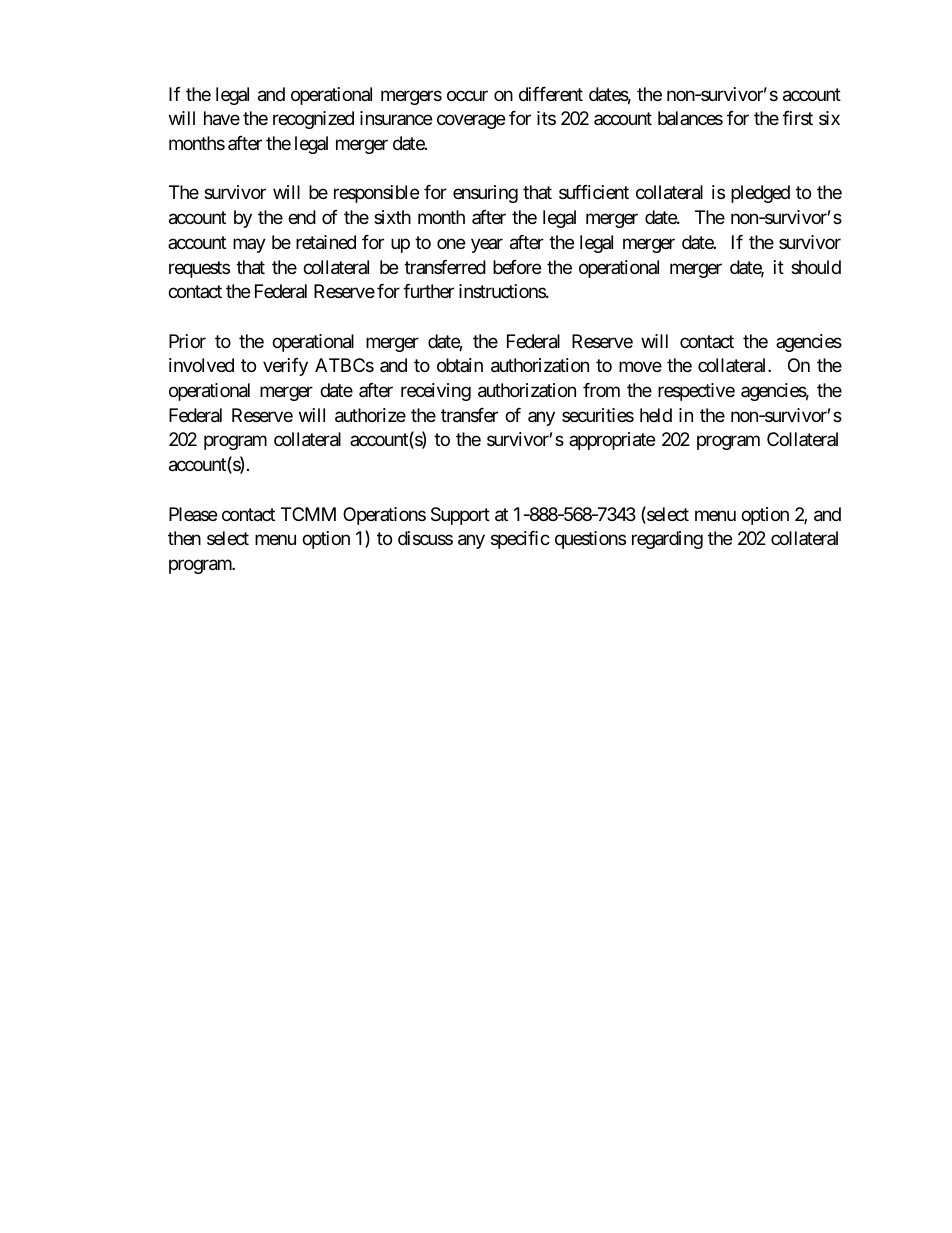  Describe the element at coordinates (187, 341) in the document. I see `Prior` at that location.
